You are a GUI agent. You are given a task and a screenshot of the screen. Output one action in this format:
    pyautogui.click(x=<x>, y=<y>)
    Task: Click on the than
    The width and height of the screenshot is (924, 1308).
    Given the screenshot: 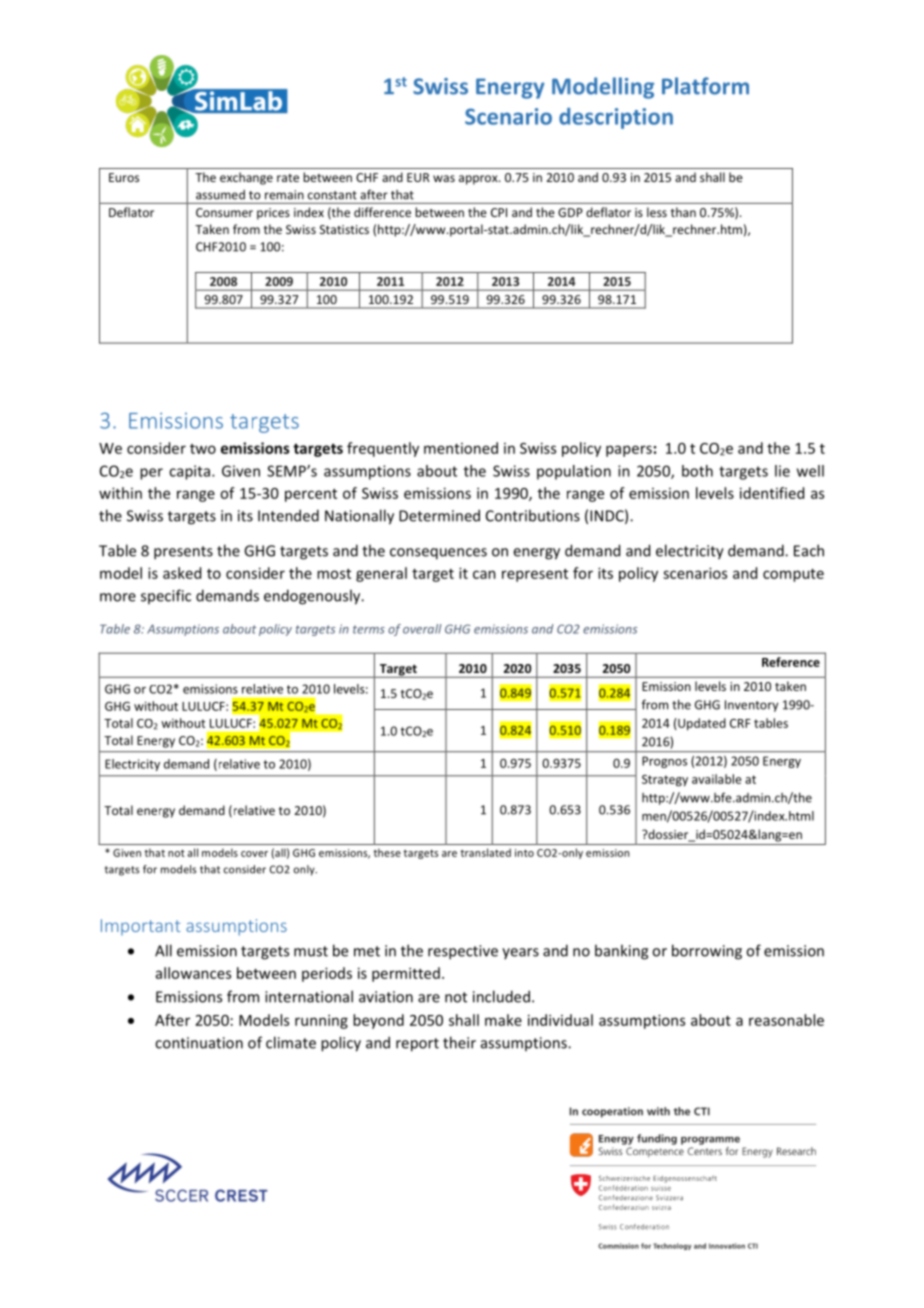 What is the action you would take?
    pyautogui.click(x=683, y=212)
